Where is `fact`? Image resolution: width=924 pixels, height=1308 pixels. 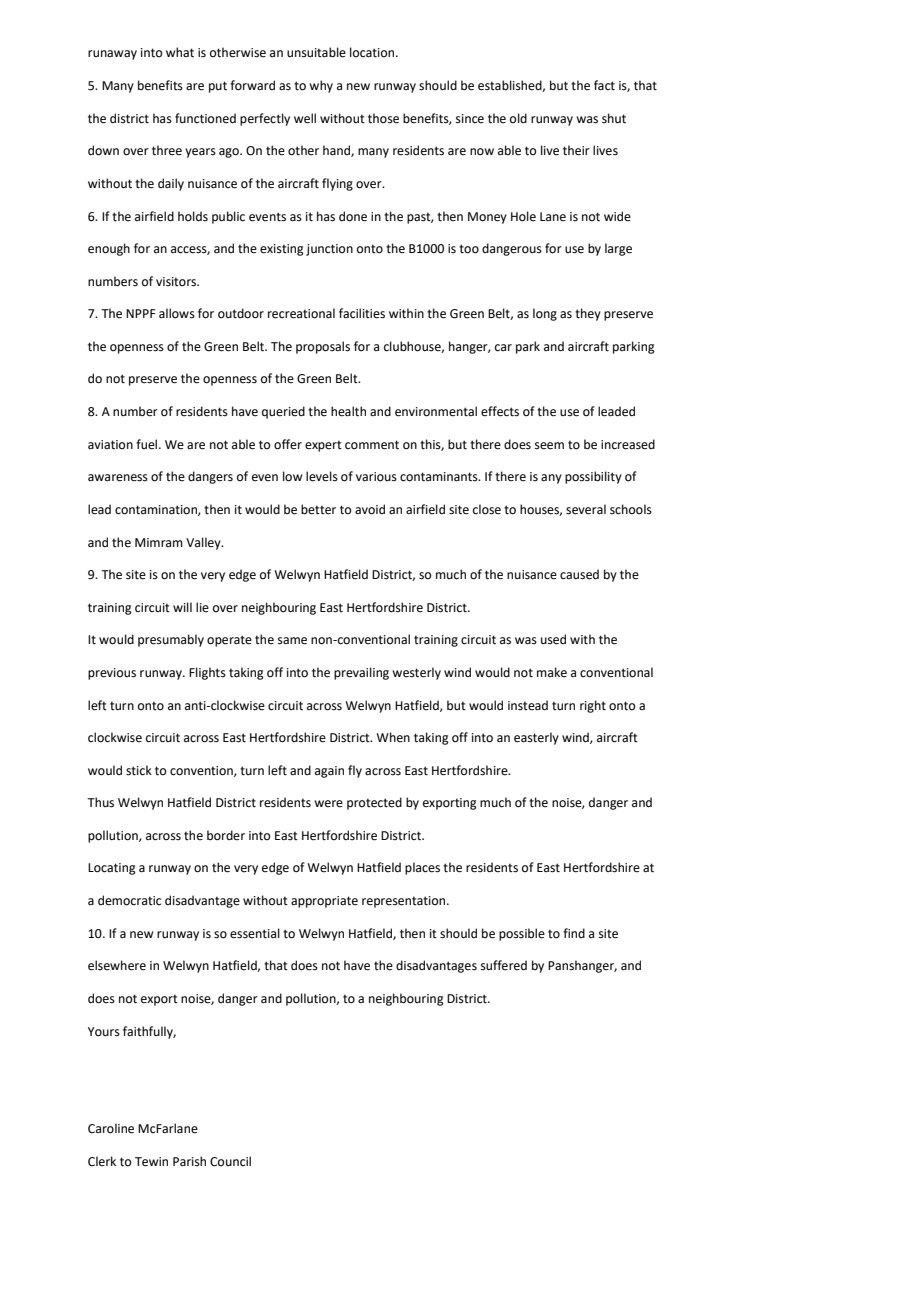 fact is located at coordinates (604, 85).
